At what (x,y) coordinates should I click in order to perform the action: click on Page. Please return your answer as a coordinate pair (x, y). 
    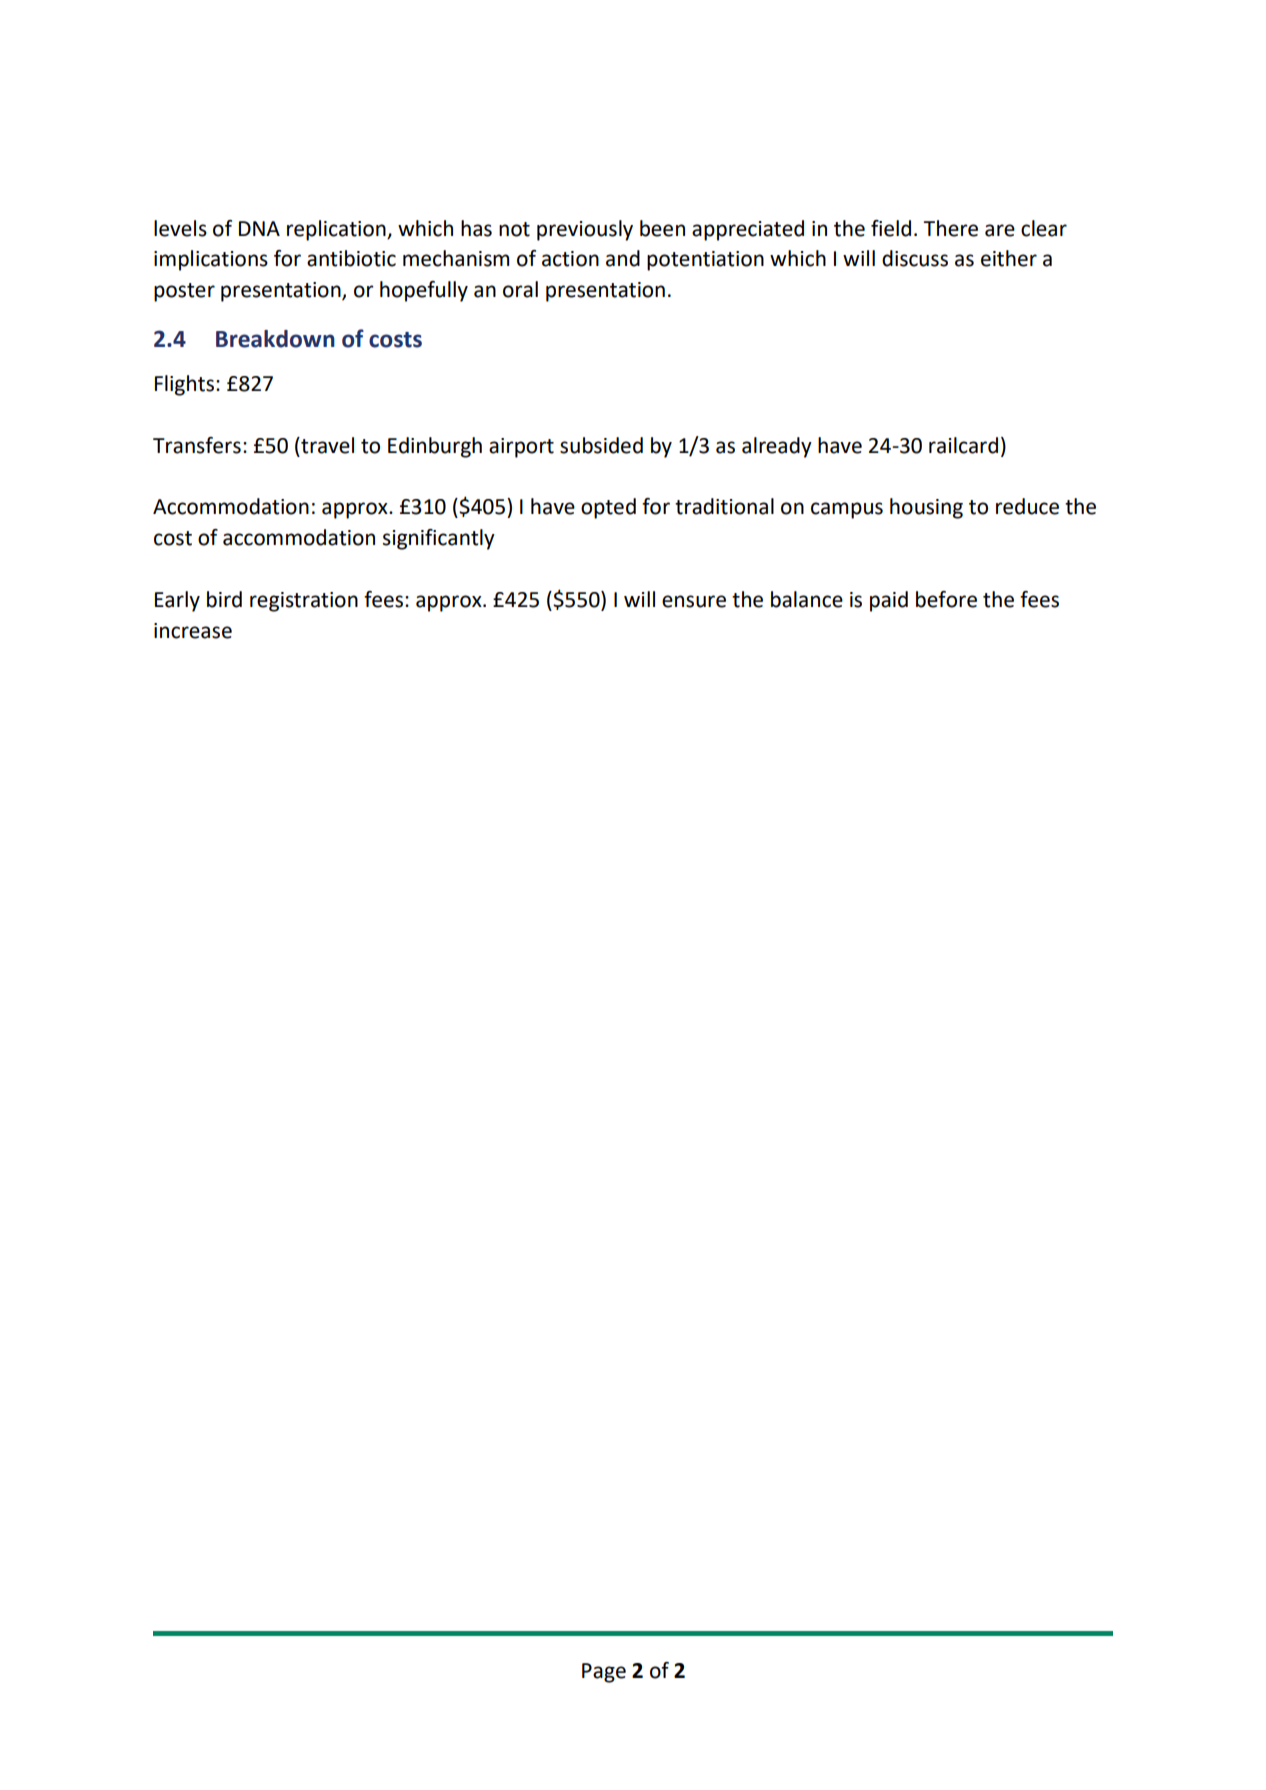
    Looking at the image, I should click on (604, 1673).
